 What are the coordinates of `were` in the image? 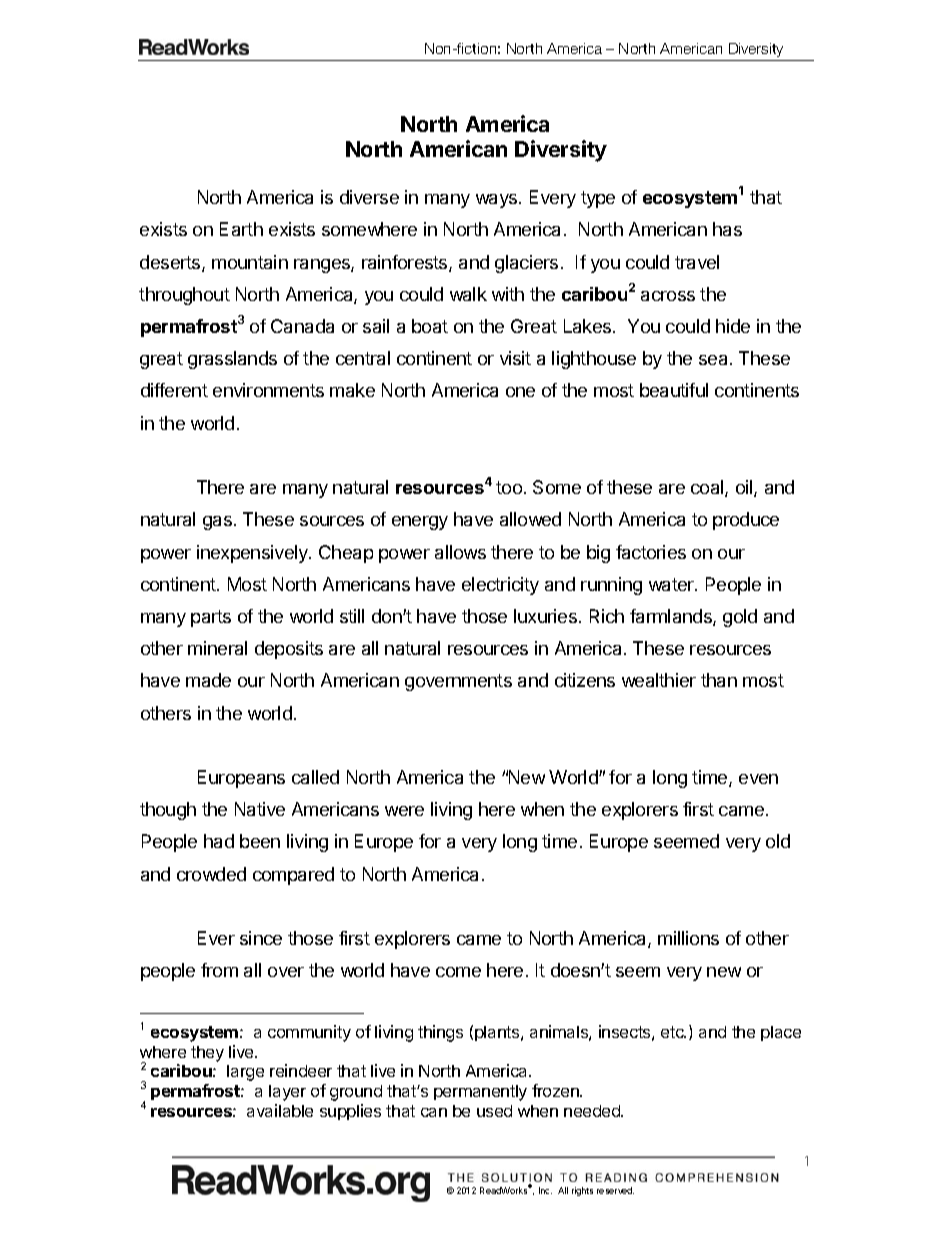 It's located at (404, 811).
